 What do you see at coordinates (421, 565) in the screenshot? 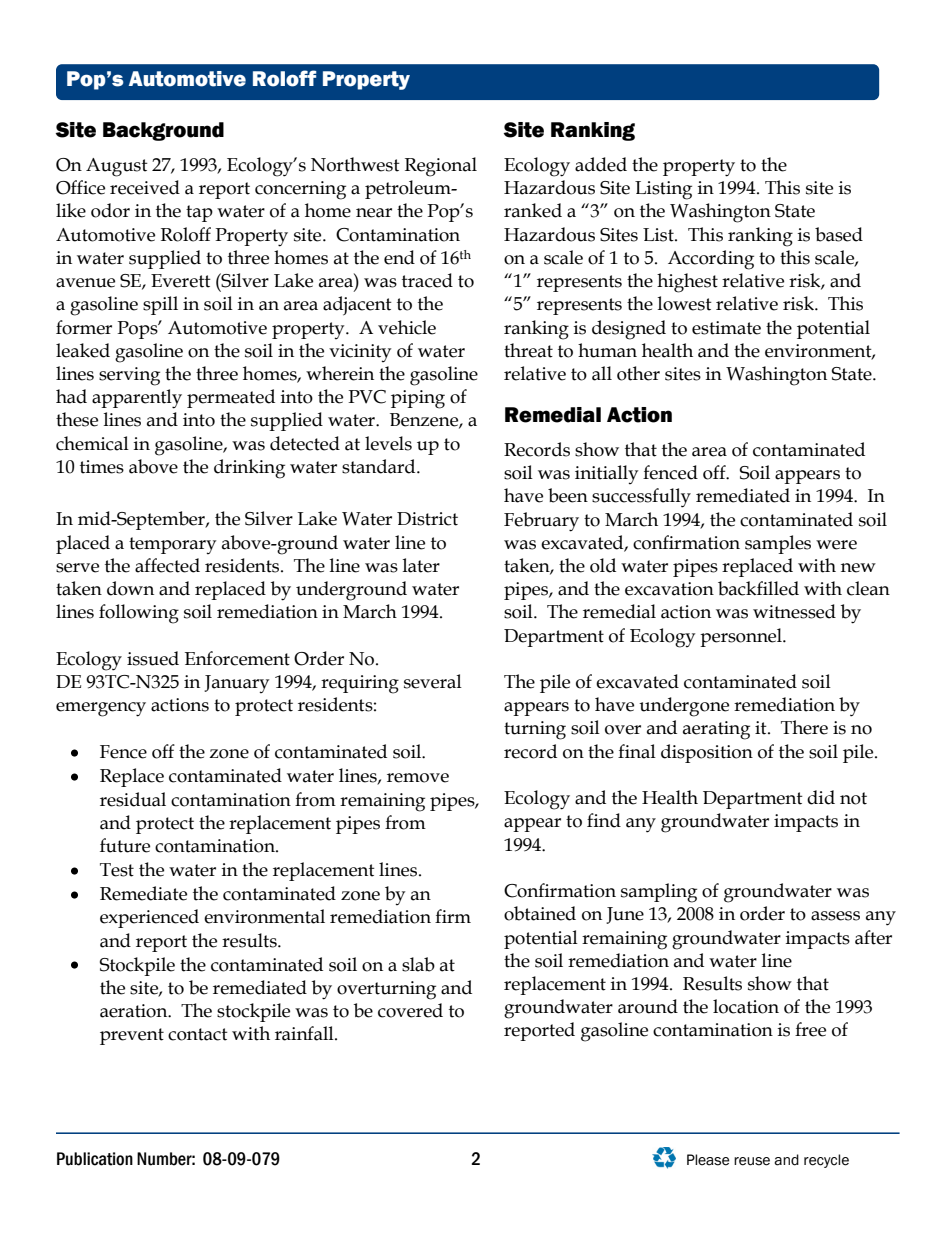
I see `later` at bounding box center [421, 565].
